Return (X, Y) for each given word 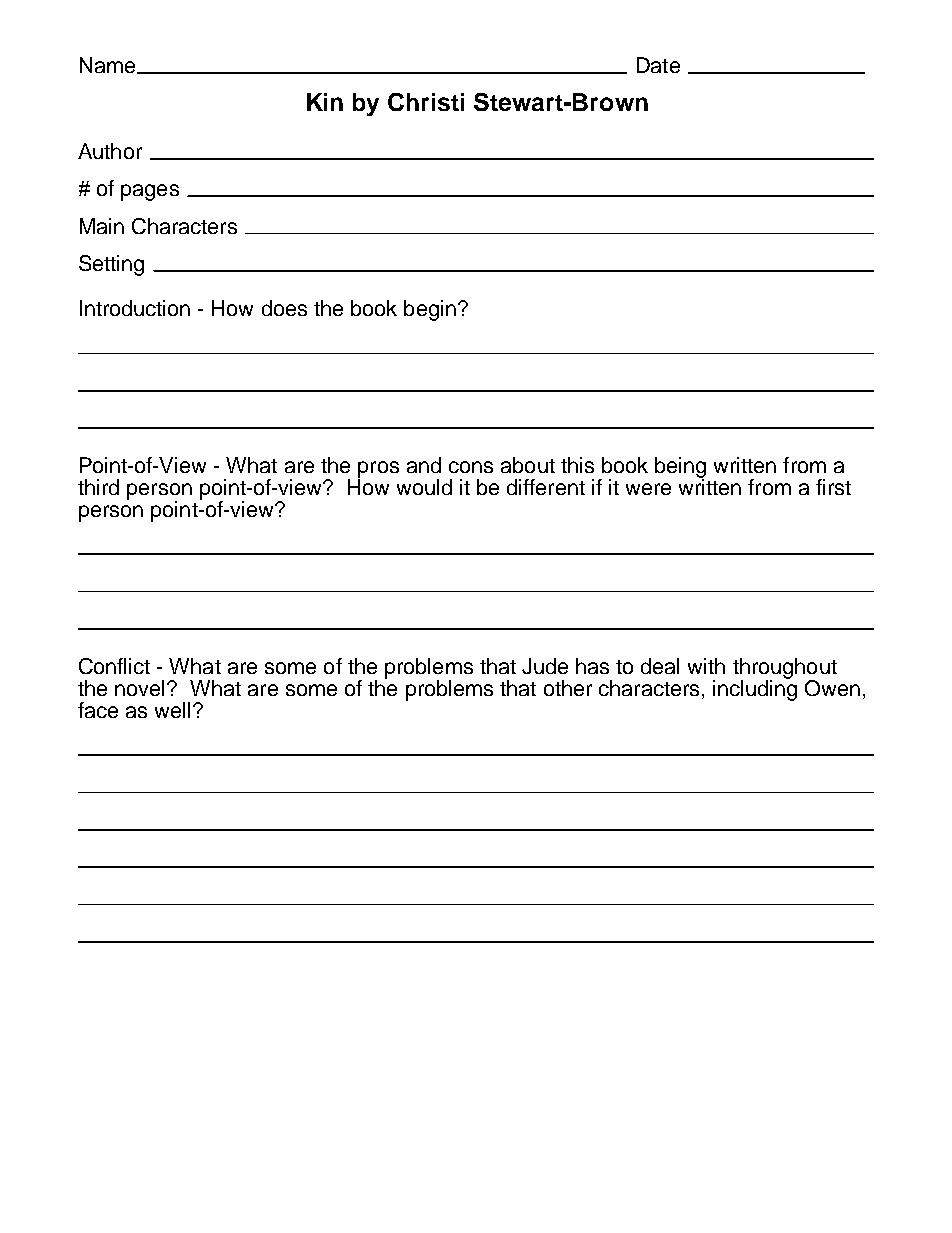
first (833, 487)
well (172, 710)
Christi (426, 102)
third (98, 487)
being (680, 469)
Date (658, 65)
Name (107, 65)
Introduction (135, 308)
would (424, 487)
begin (430, 310)
